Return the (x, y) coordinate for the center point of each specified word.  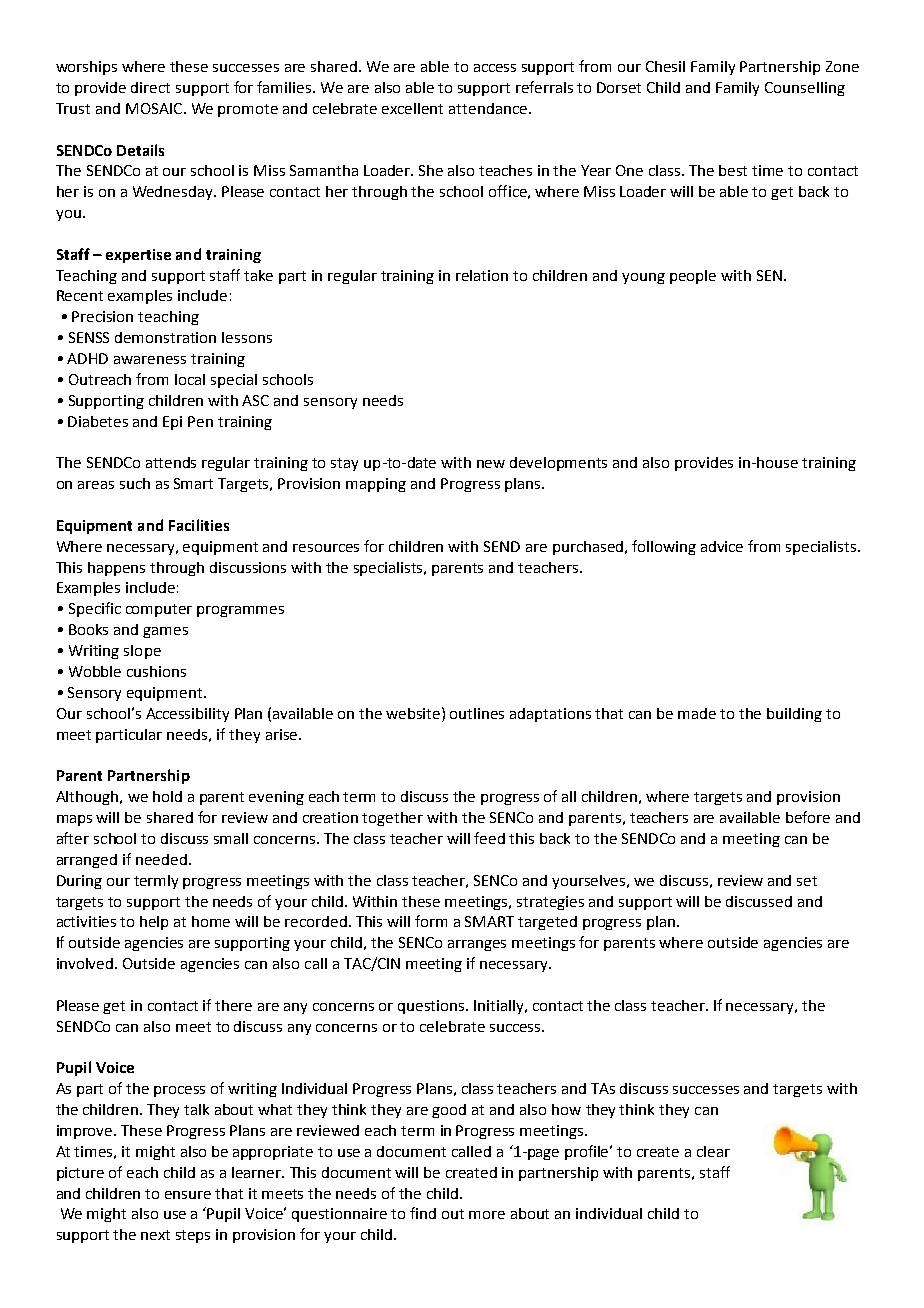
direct (150, 87)
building (794, 715)
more (487, 1215)
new (491, 464)
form (431, 921)
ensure (188, 1195)
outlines (477, 713)
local (190, 379)
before (808, 817)
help (154, 923)
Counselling (805, 89)
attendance (488, 108)
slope (142, 652)
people (693, 277)
